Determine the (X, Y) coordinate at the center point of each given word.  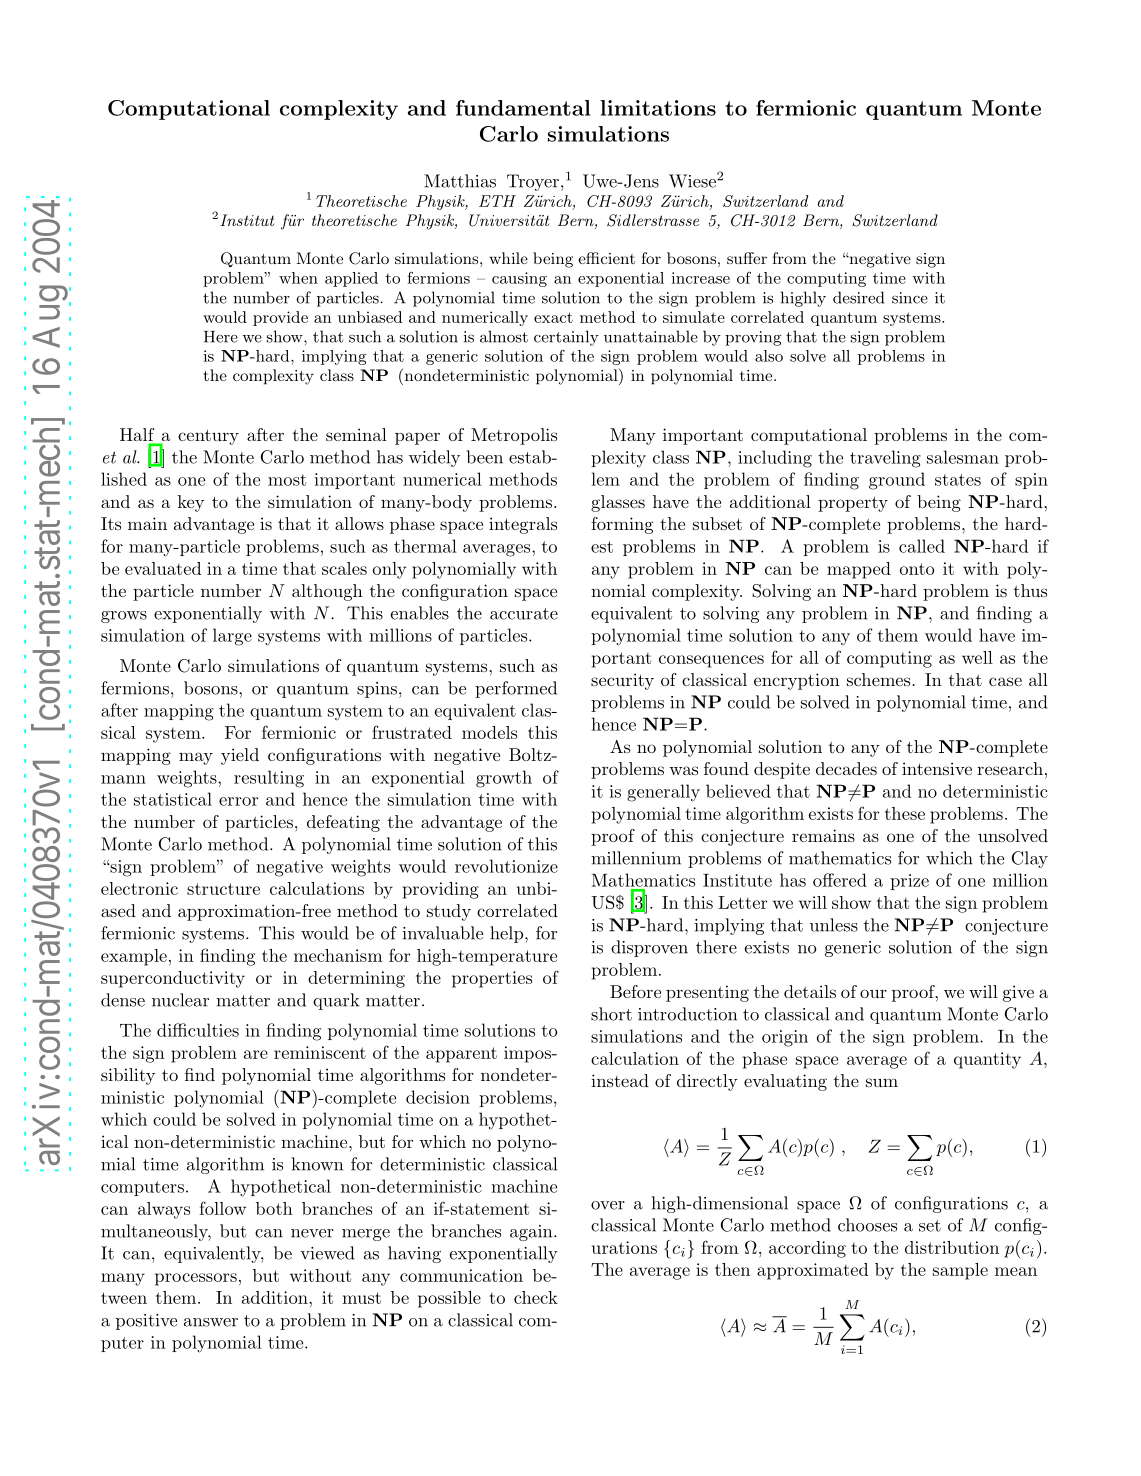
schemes (878, 679)
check (536, 1297)
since (910, 298)
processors (196, 1279)
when (298, 278)
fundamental (523, 108)
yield (240, 756)
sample (960, 1271)
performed (516, 689)
